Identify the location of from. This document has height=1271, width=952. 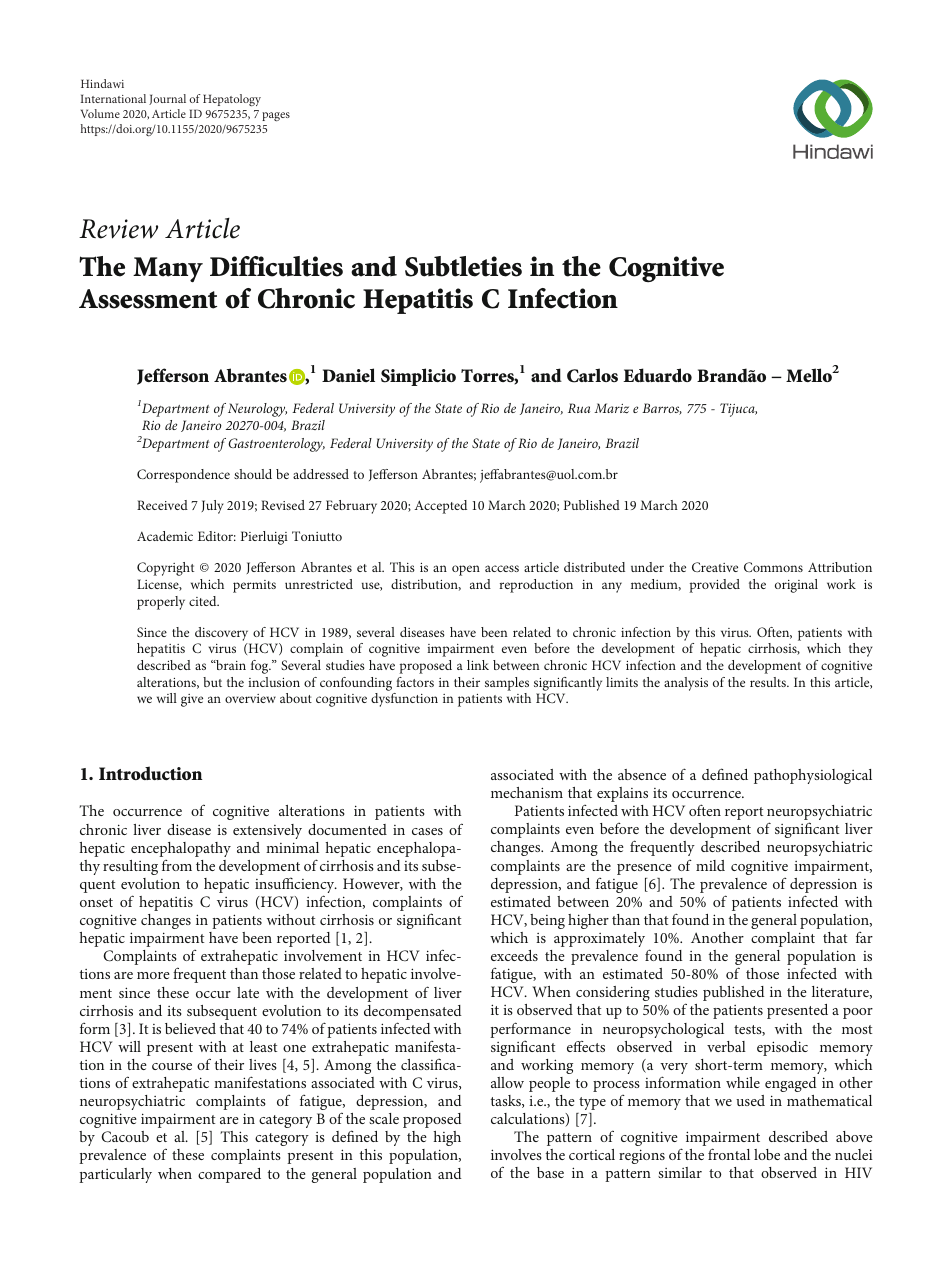
(177, 865).
